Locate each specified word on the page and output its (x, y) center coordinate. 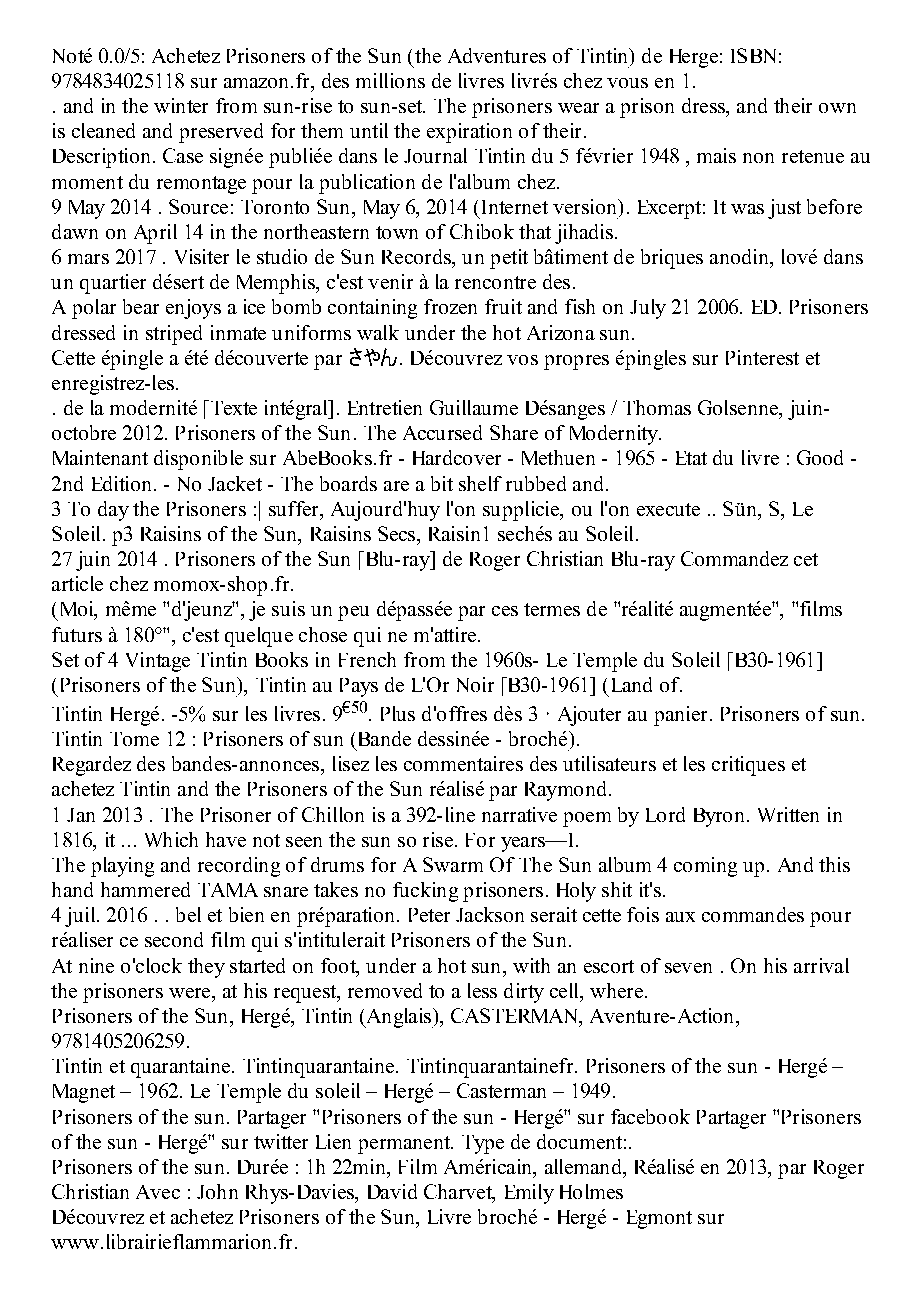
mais (716, 155)
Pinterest (762, 357)
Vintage (158, 662)
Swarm (453, 864)
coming (705, 867)
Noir (475, 684)
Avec (158, 1192)
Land (632, 684)
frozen (450, 306)
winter (181, 105)
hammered (145, 889)
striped (174, 335)
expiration (469, 133)
